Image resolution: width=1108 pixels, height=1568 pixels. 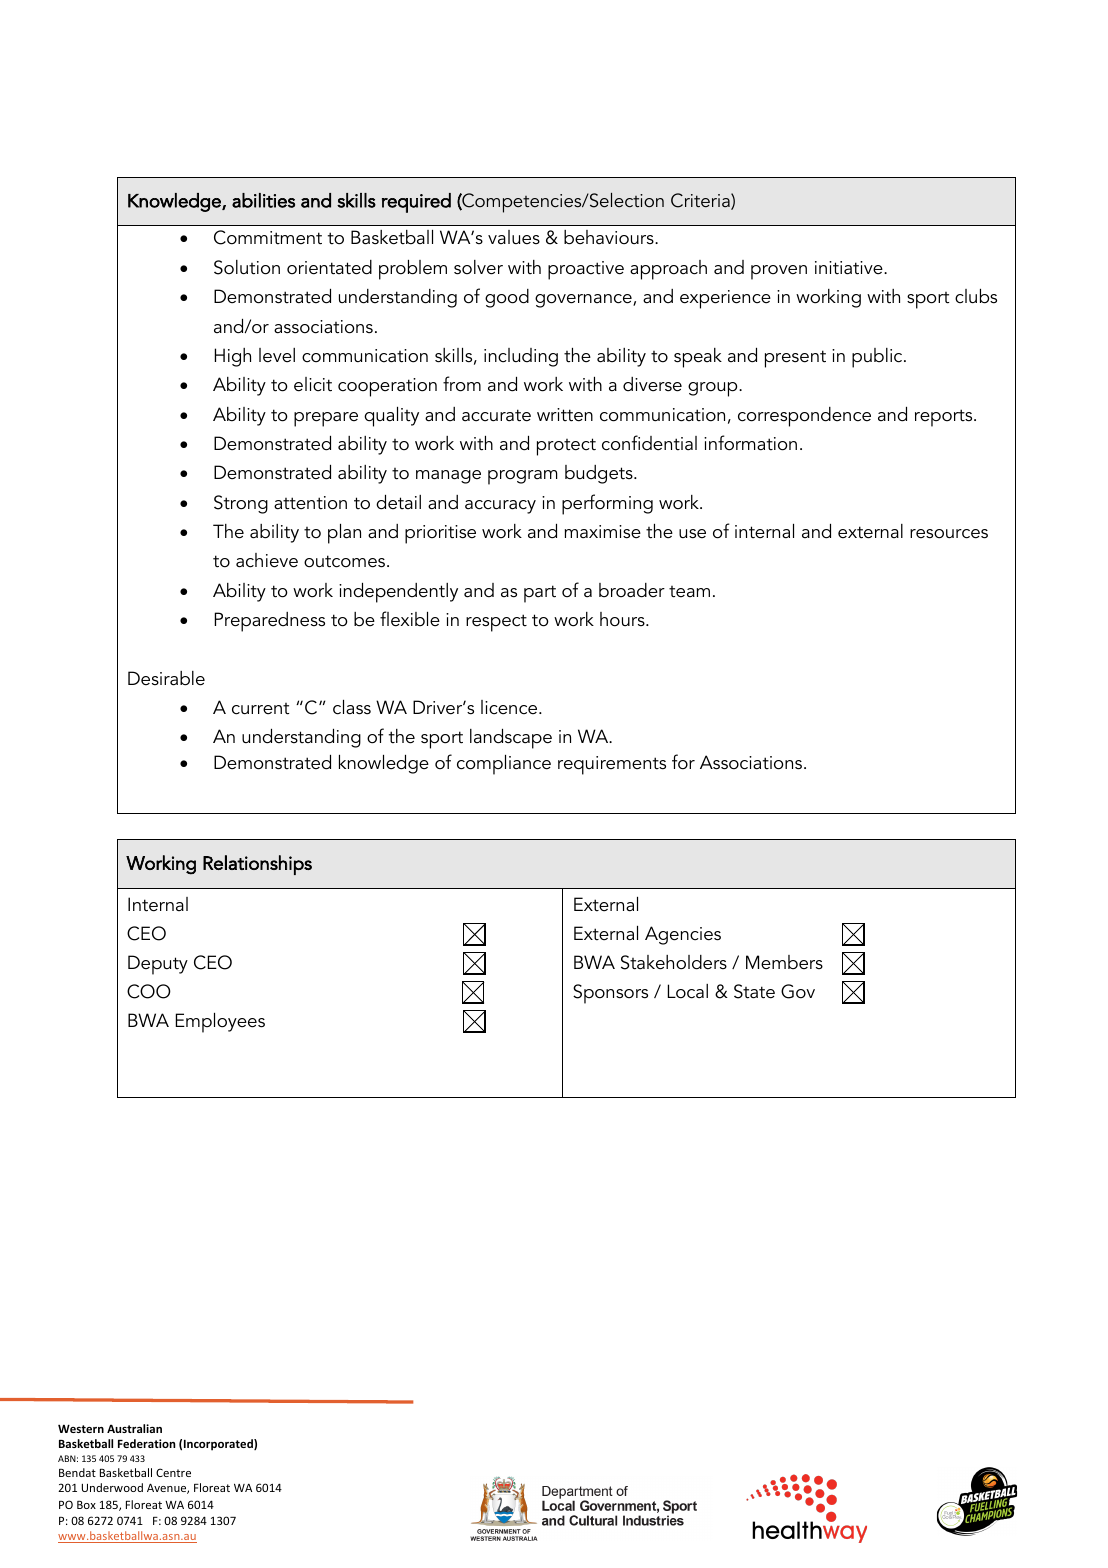 What do you see at coordinates (850, 268) in the document?
I see `initiative` at bounding box center [850, 268].
